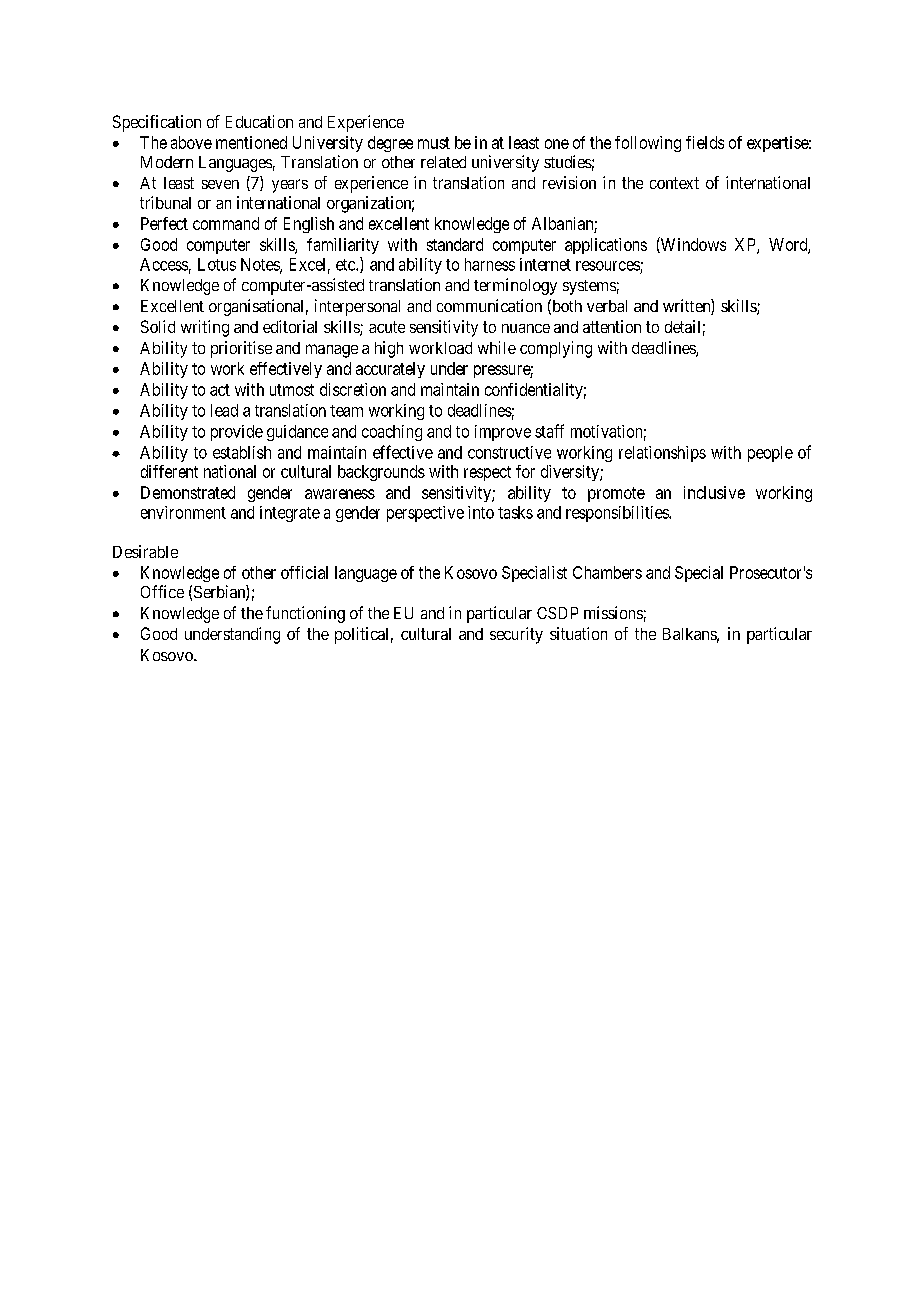  Describe the element at coordinates (390, 370) in the screenshot. I see `accurately` at that location.
